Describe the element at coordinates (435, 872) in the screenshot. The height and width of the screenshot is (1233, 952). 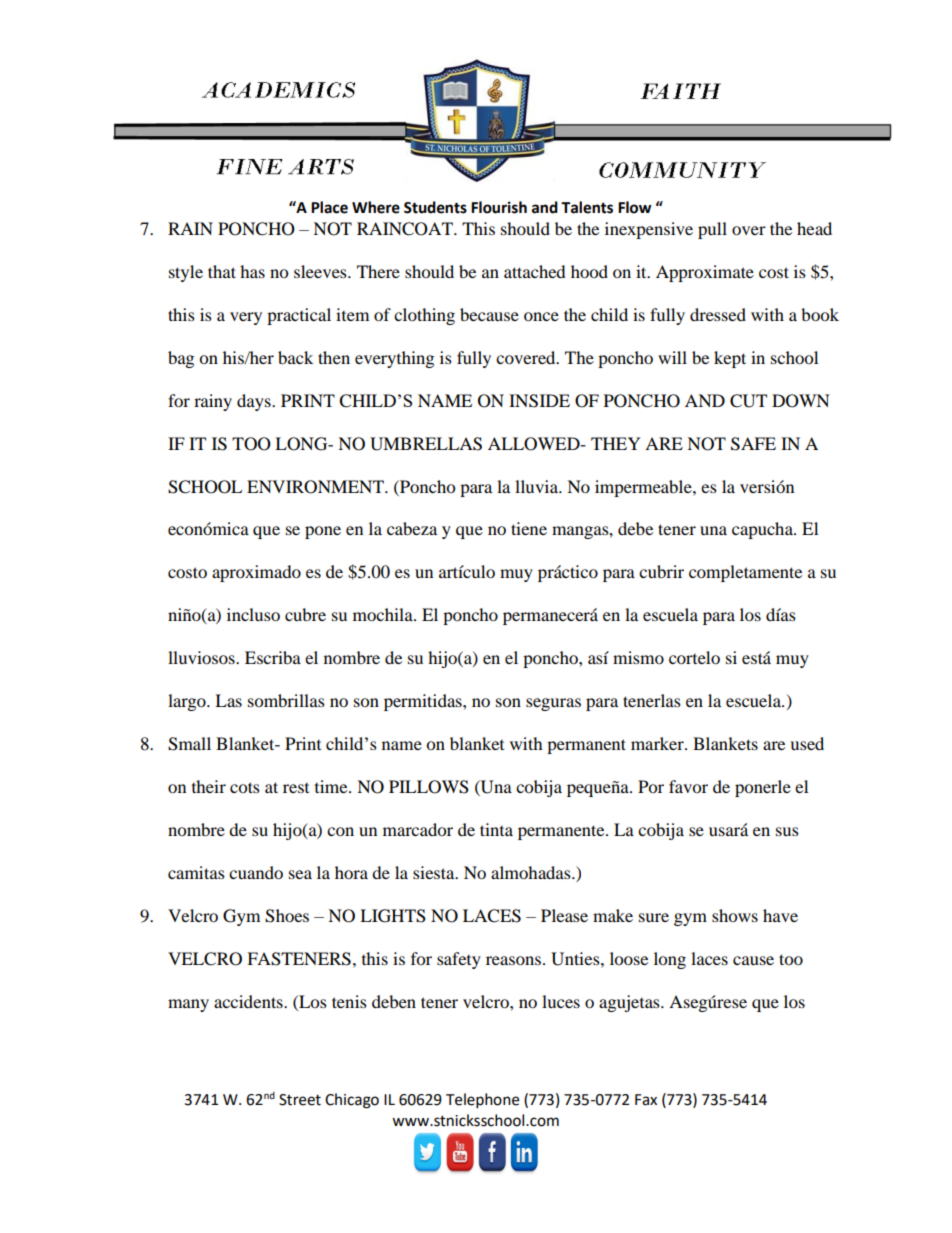
I see `siesta` at that location.
